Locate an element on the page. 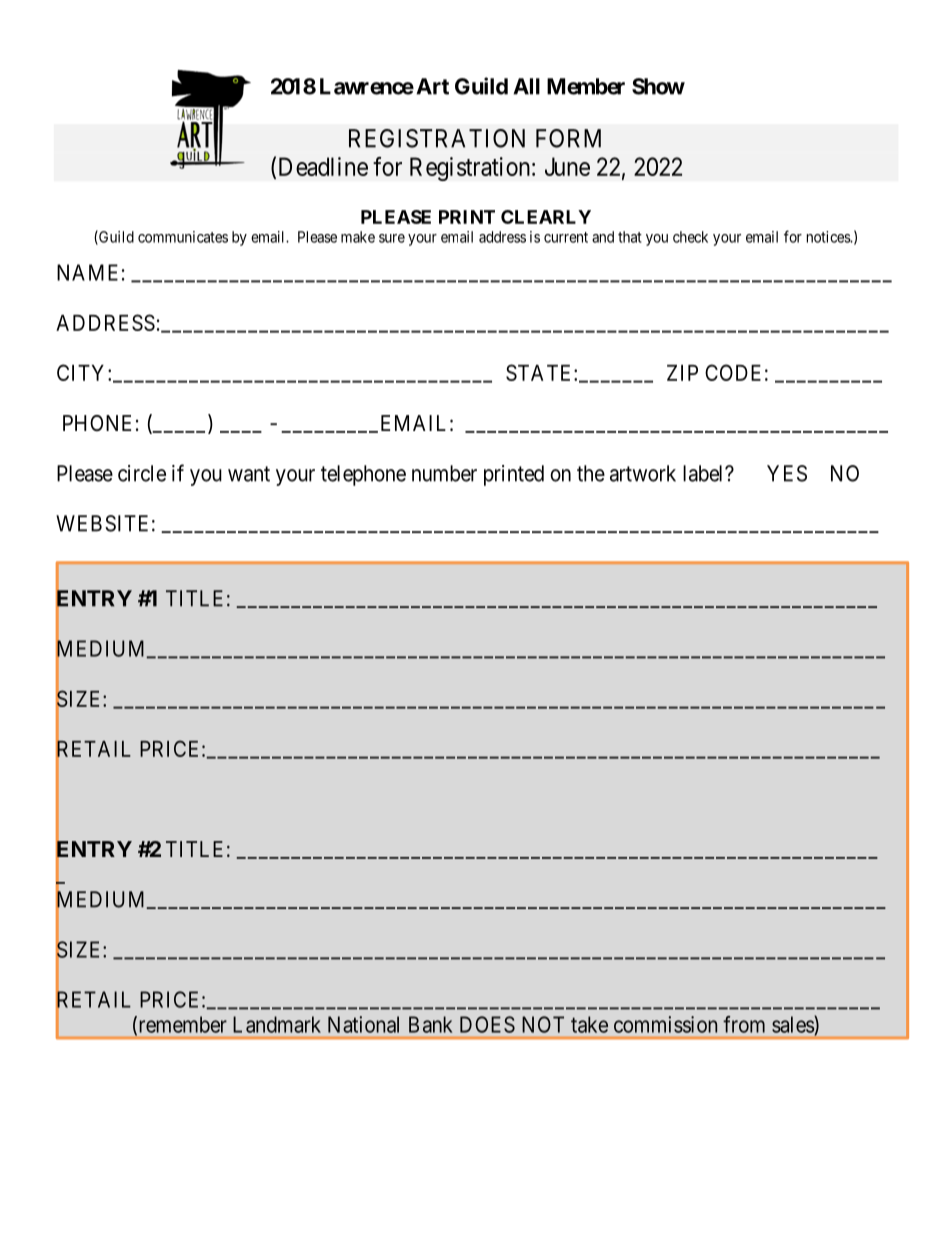 This image has width=952, height=1233. sure is located at coordinates (392, 238).
